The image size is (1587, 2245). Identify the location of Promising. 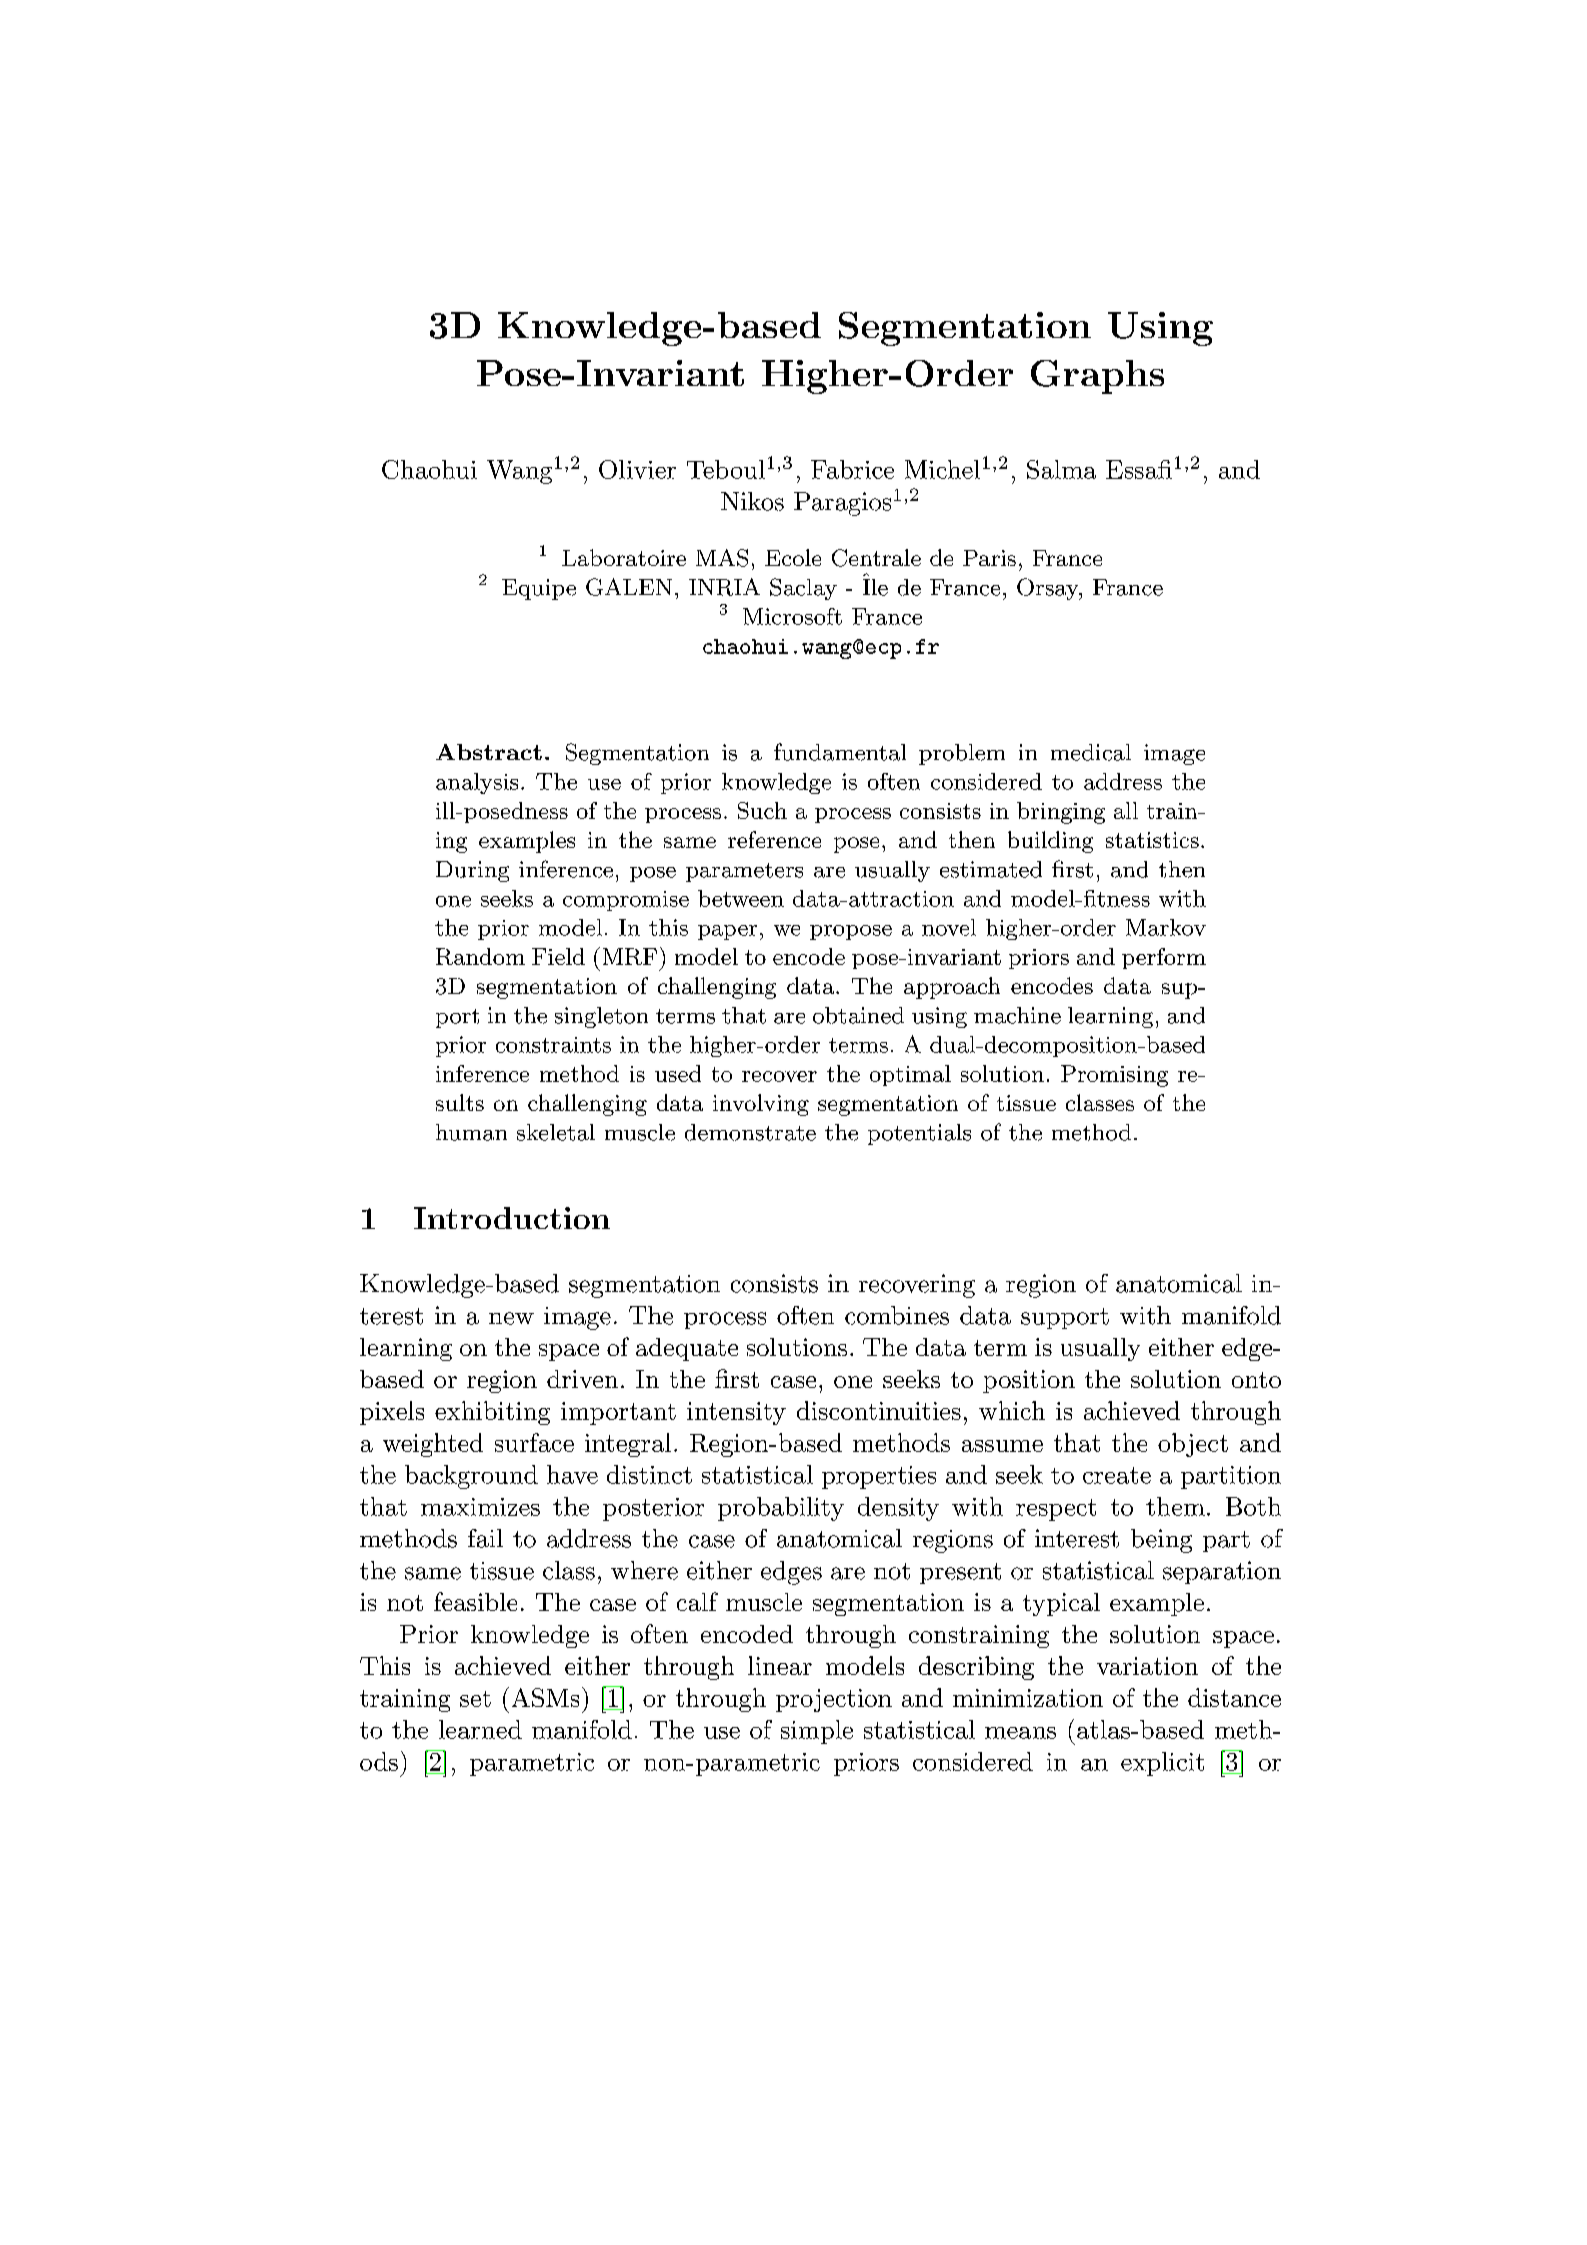
(1114, 1076).
